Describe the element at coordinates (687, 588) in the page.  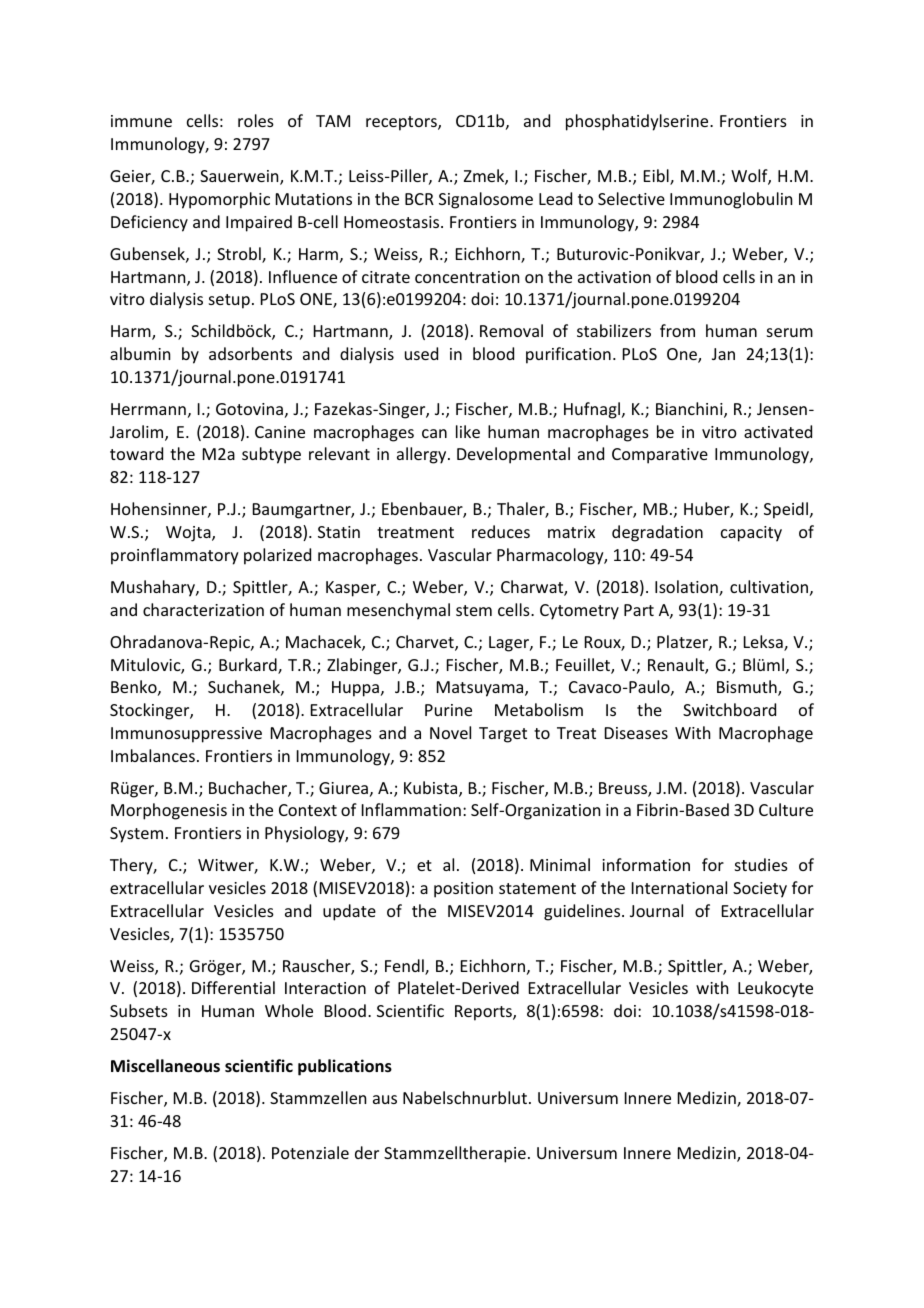
I see `Isolation` at that location.
